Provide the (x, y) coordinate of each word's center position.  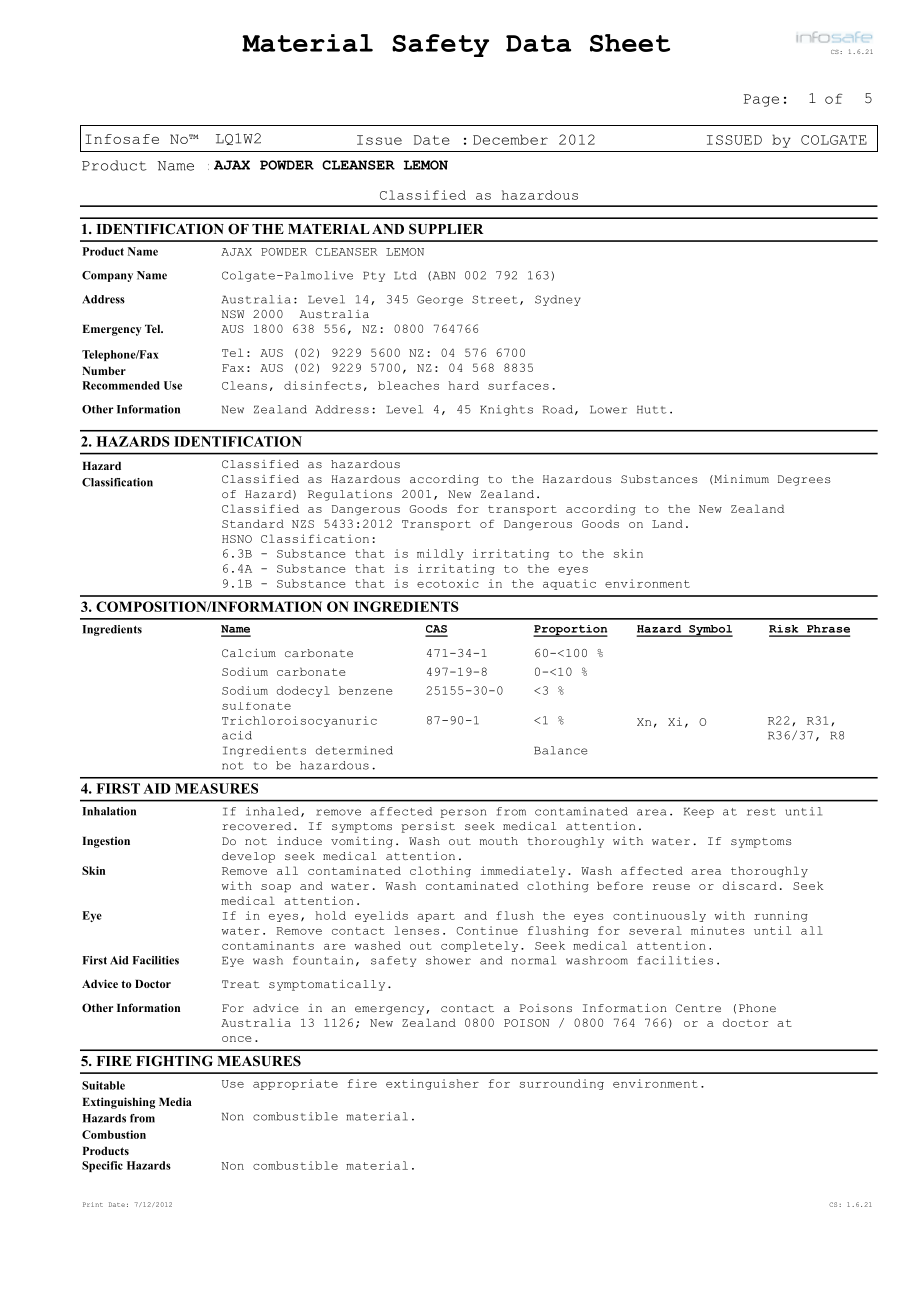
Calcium (249, 653)
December (510, 139)
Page (761, 100)
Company (107, 276)
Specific (102, 1166)
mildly (440, 554)
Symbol (710, 631)
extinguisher (432, 1084)
